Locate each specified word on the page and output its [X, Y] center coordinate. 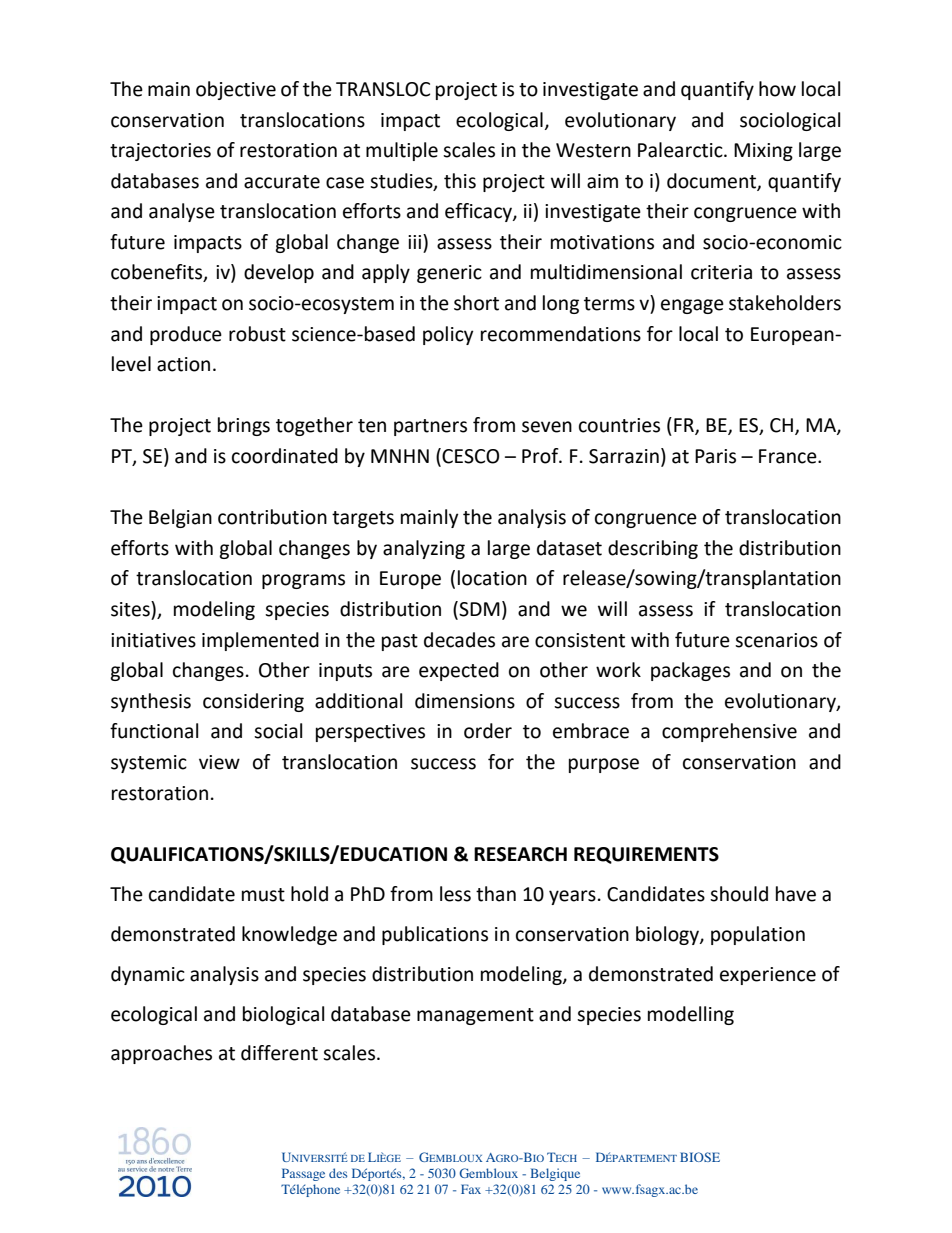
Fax [471, 1189]
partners [430, 427]
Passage [303, 1174]
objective [236, 90]
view [219, 762]
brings [244, 426]
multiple [402, 151]
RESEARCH [520, 854]
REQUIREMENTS [646, 855]
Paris [715, 456]
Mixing [763, 152]
